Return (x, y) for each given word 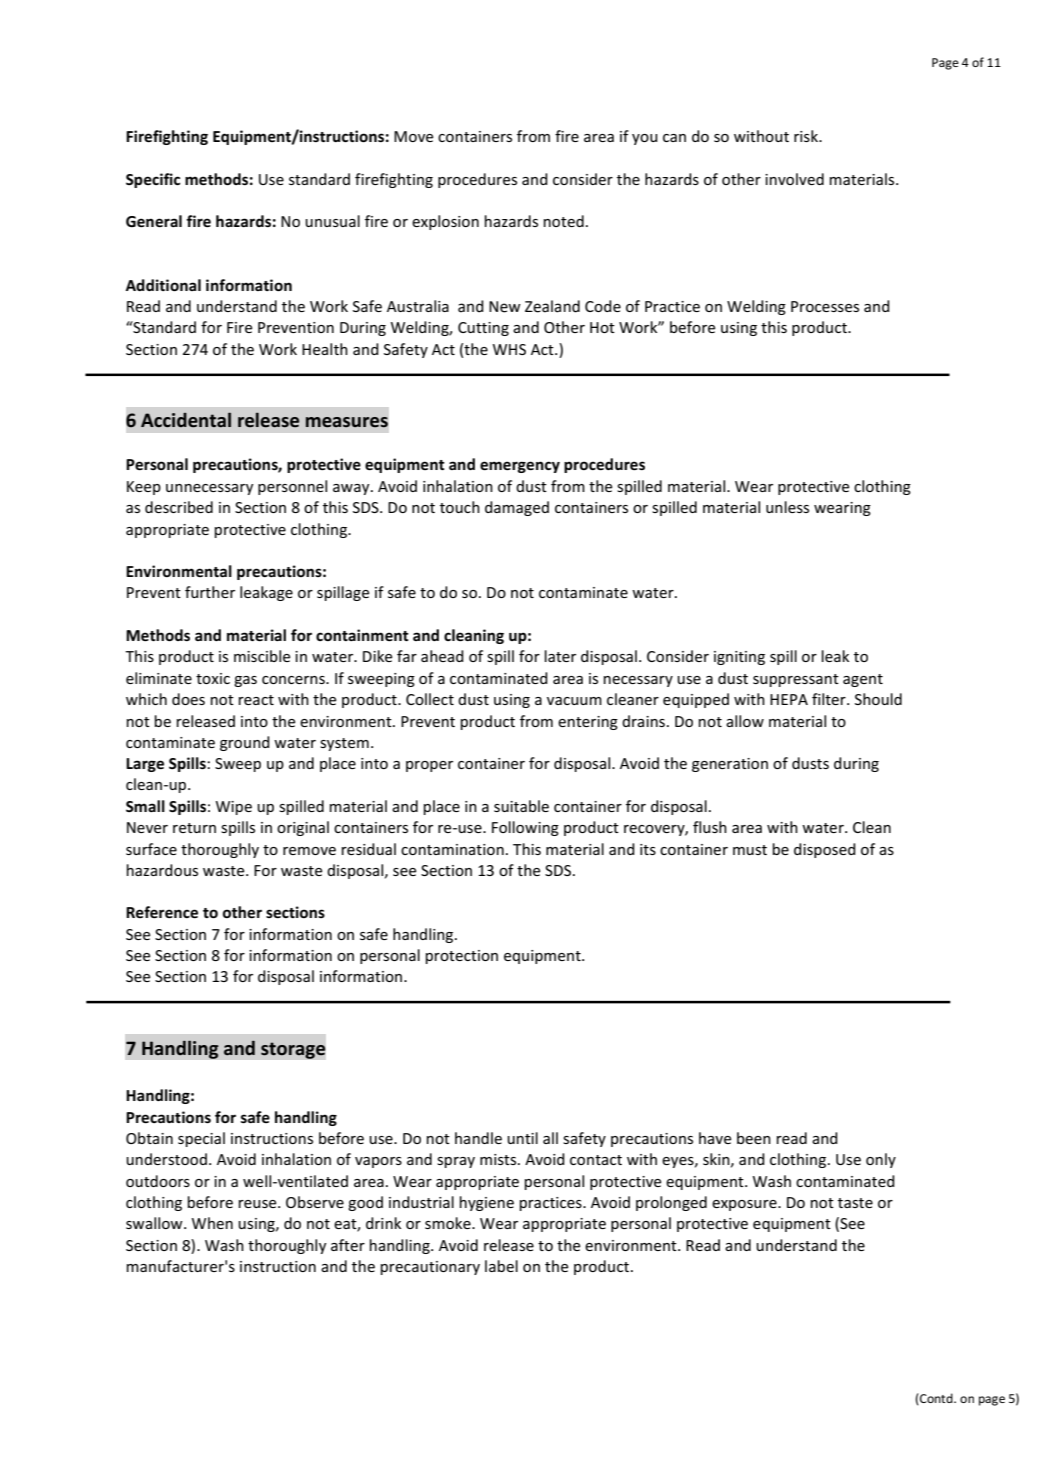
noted (564, 221)
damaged (517, 508)
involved (794, 179)
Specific (153, 180)
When (212, 1223)
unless (787, 507)
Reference (162, 912)
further (210, 592)
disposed (825, 850)
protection (462, 957)
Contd (936, 1399)
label (501, 1266)
